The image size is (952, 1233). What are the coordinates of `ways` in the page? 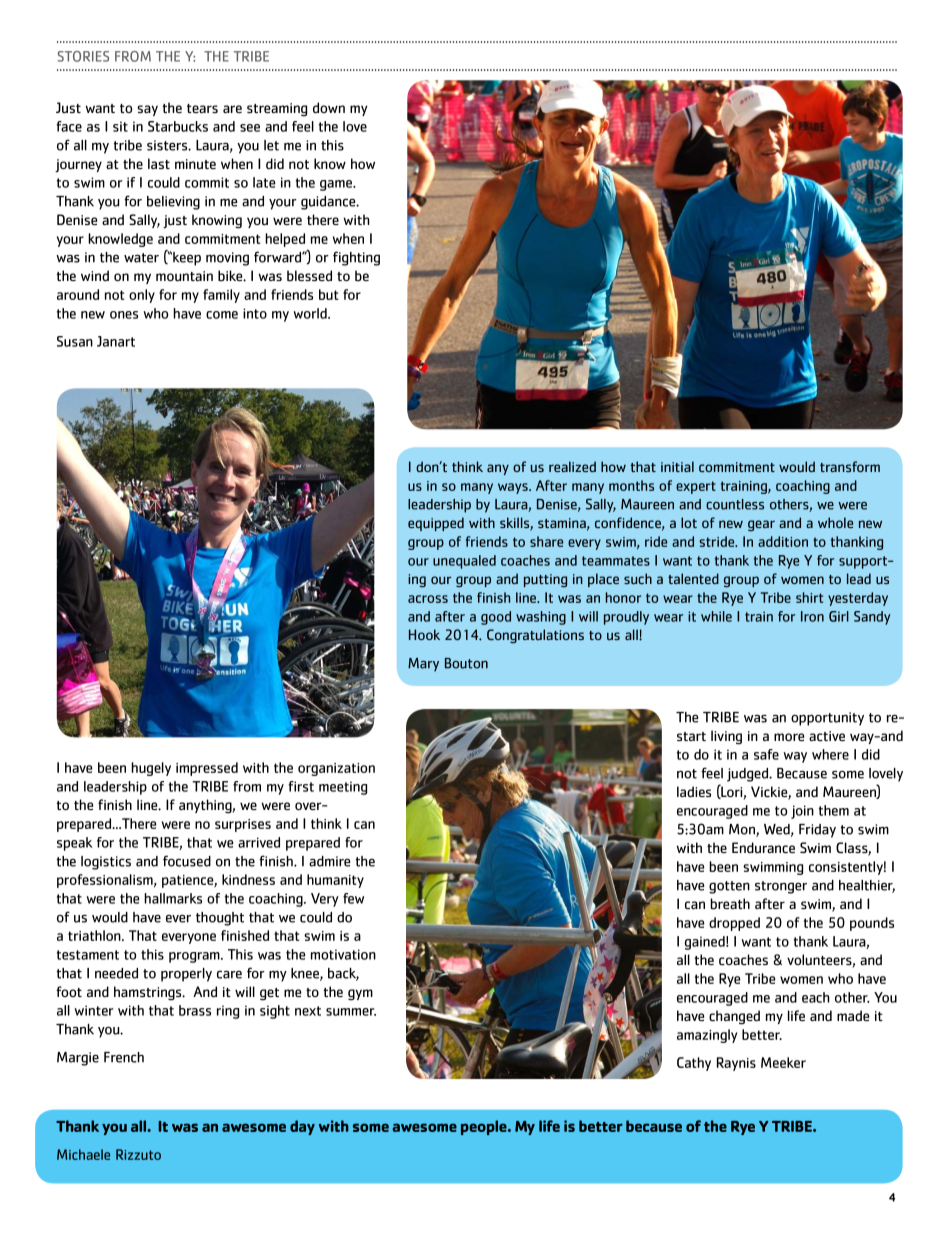 It's located at (514, 488).
